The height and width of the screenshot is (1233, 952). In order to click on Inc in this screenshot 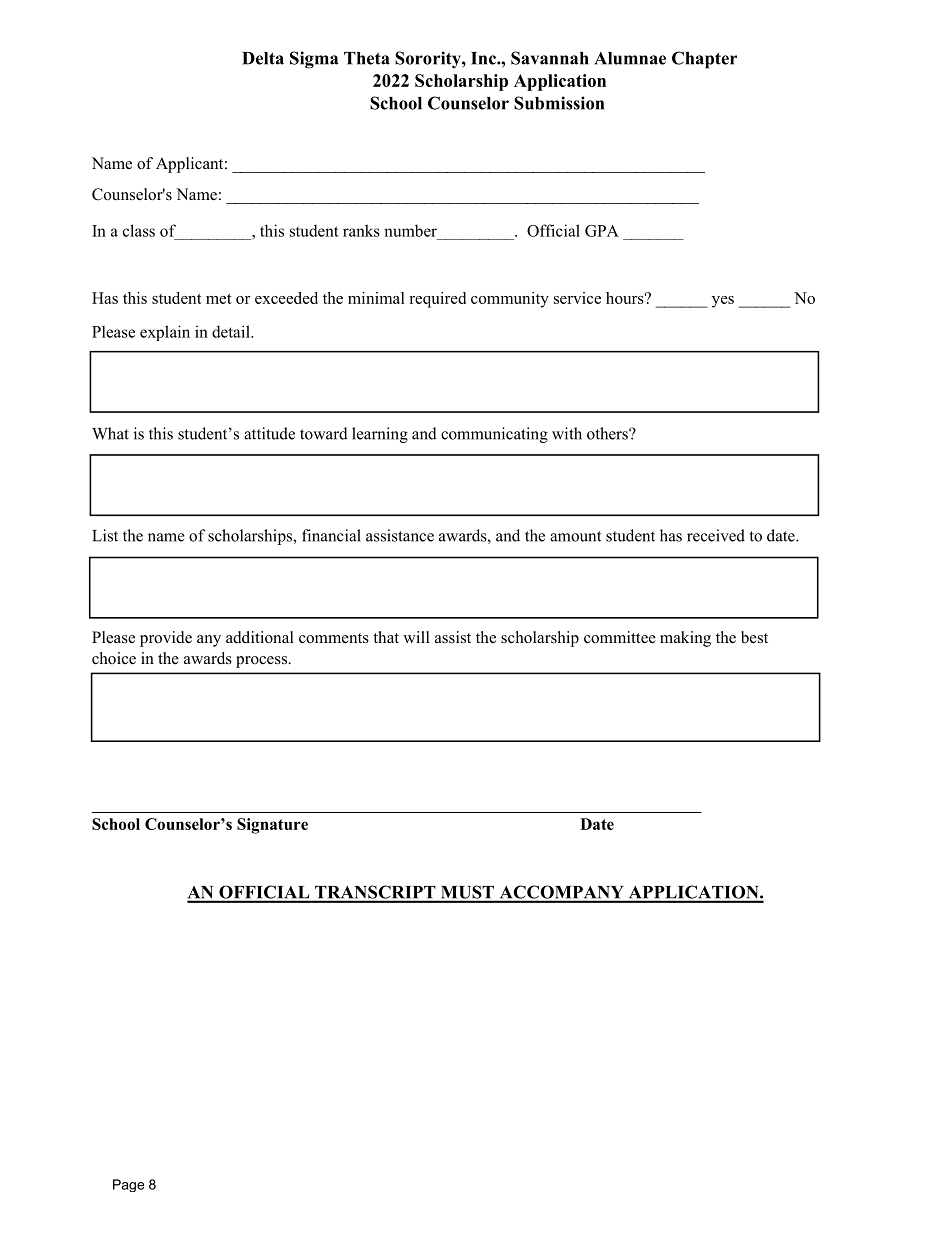, I will do `click(484, 58)`.
